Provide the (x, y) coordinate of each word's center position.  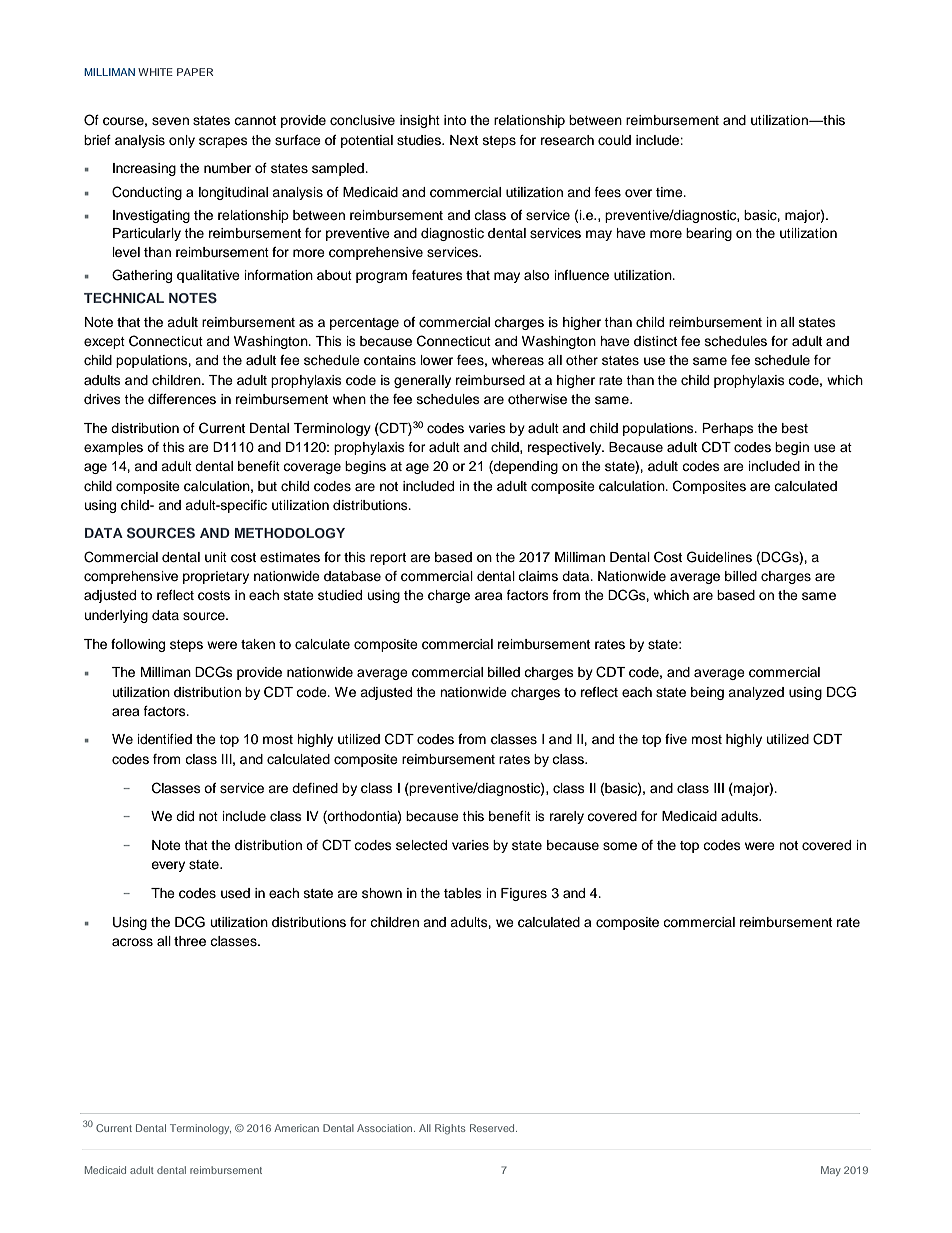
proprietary (216, 577)
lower (437, 360)
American (296, 1128)
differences (182, 399)
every (168, 866)
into (455, 120)
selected (421, 845)
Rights (450, 1129)
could (614, 140)
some (620, 846)
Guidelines (719, 557)
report (388, 559)
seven (170, 121)
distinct (655, 341)
